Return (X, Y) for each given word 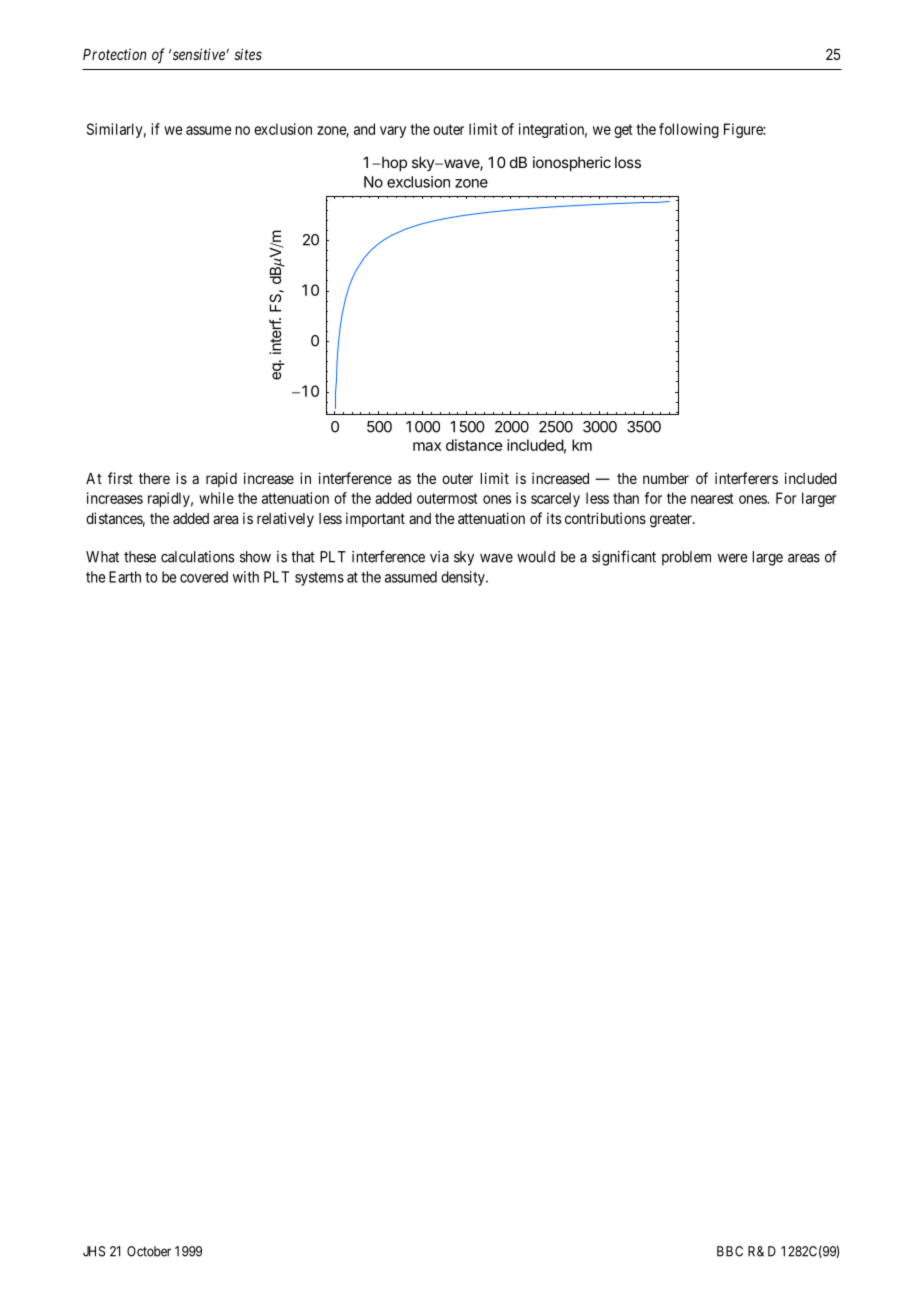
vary (393, 132)
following (689, 130)
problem (686, 558)
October (149, 1251)
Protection (114, 54)
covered (204, 577)
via (439, 557)
